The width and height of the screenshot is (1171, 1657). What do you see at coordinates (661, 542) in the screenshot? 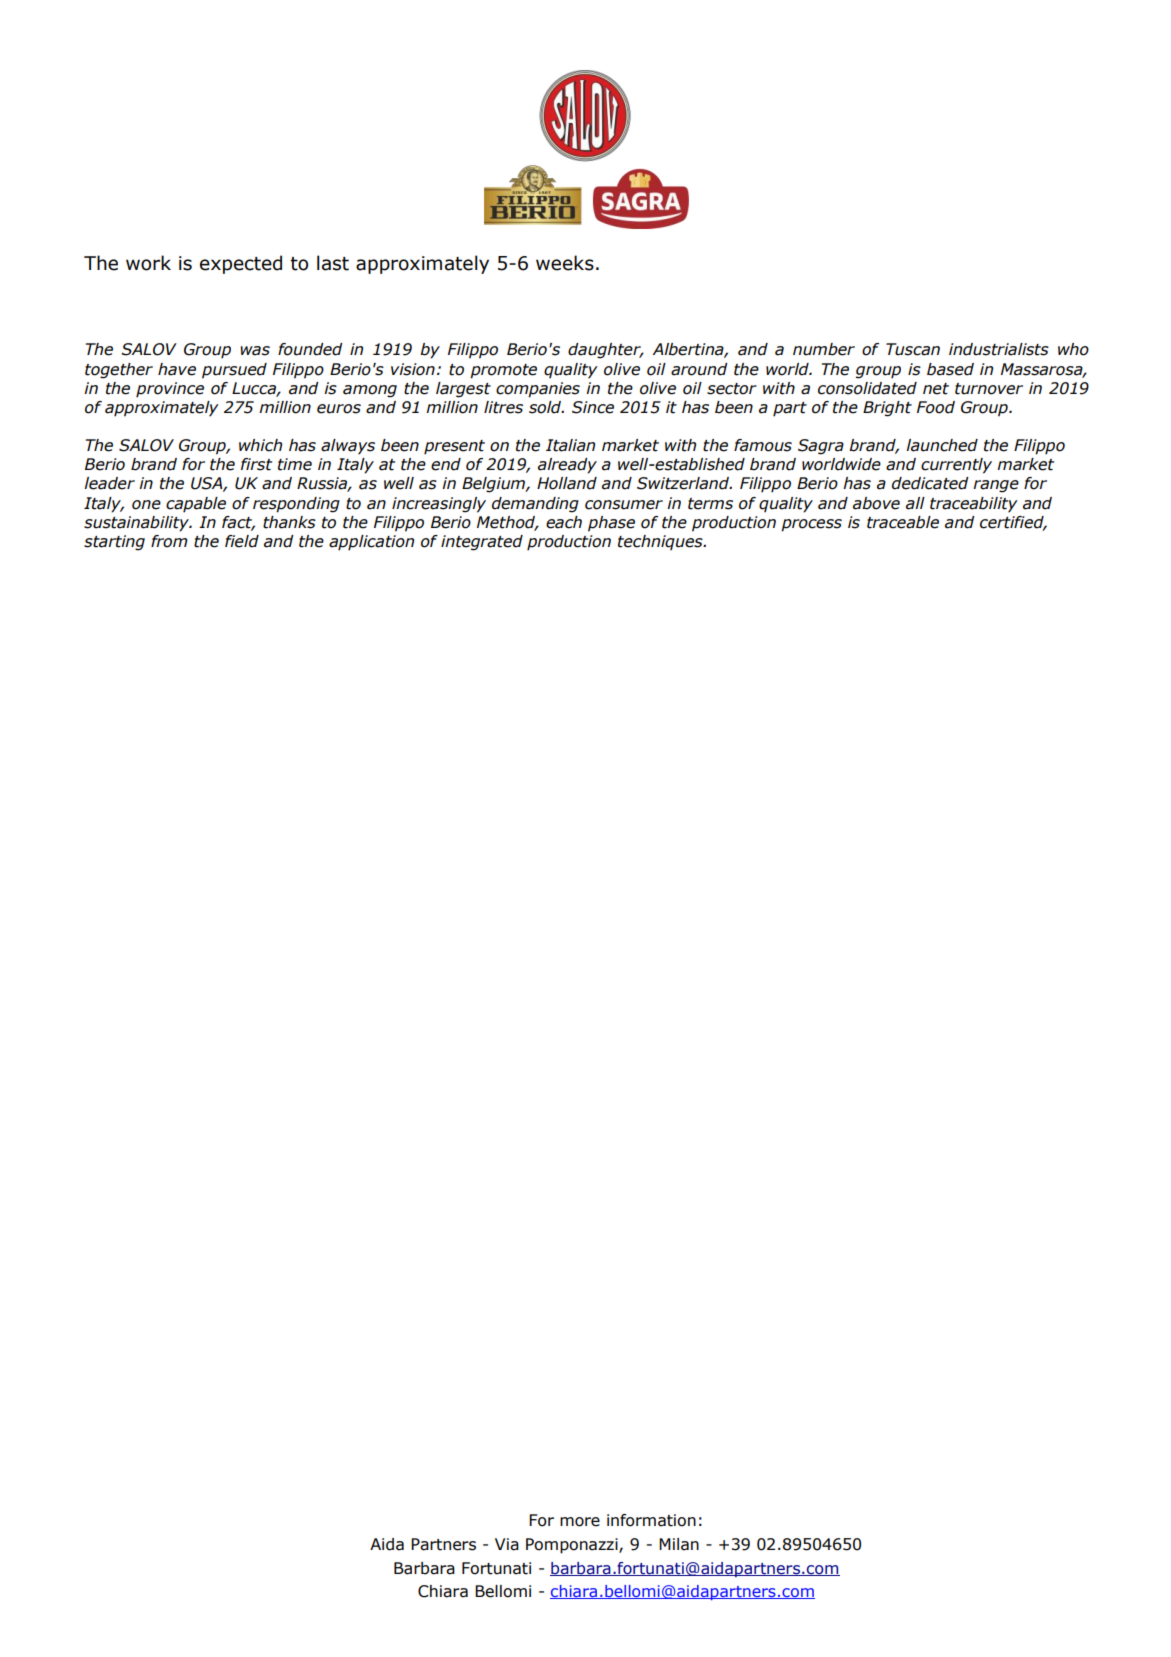
I see `techniques` at bounding box center [661, 542].
